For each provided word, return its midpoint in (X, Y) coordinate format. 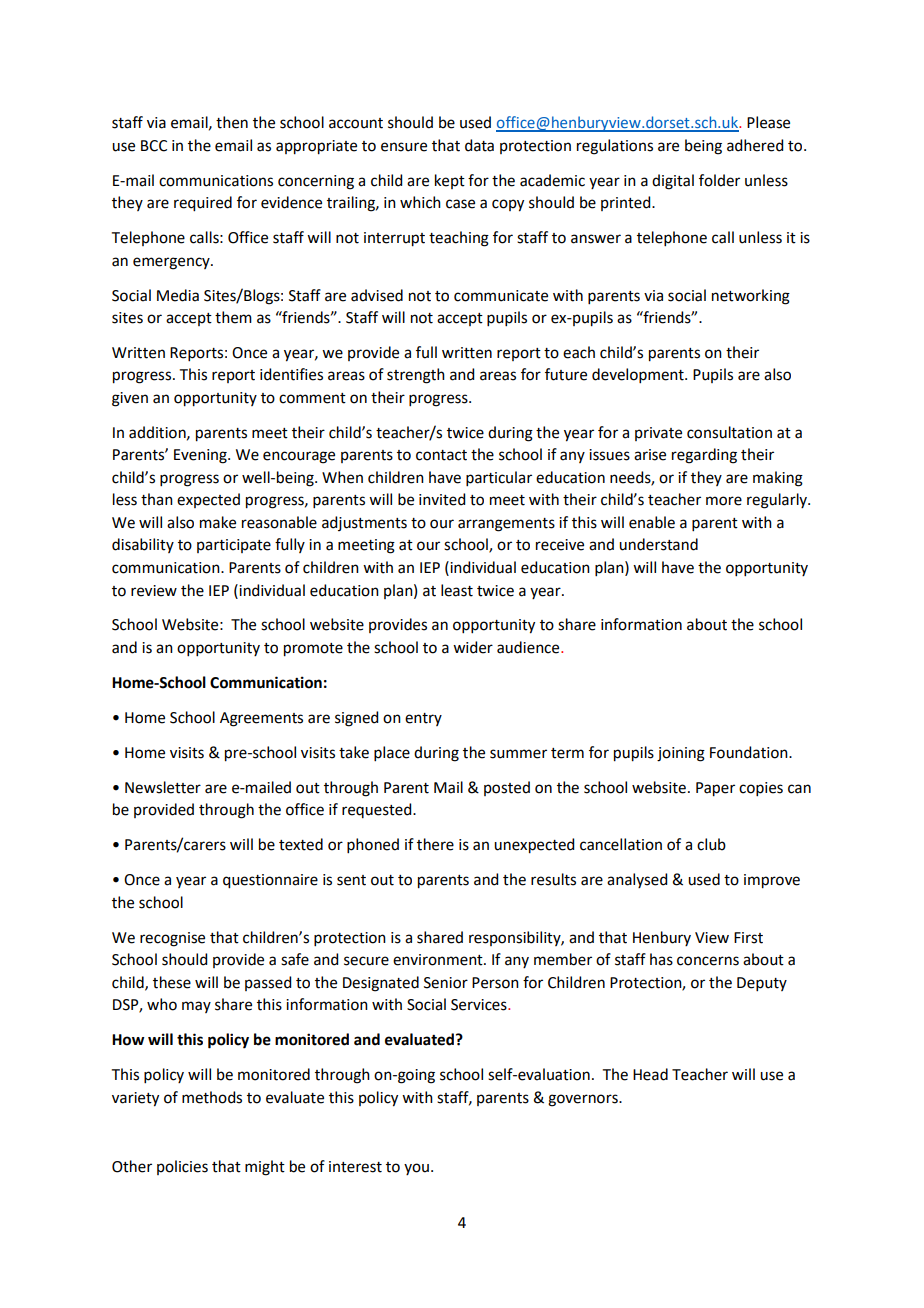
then (232, 122)
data (479, 145)
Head (650, 1074)
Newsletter (163, 787)
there (435, 844)
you (416, 1169)
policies (182, 1167)
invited (442, 499)
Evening (201, 456)
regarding (704, 456)
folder (719, 180)
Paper (715, 789)
